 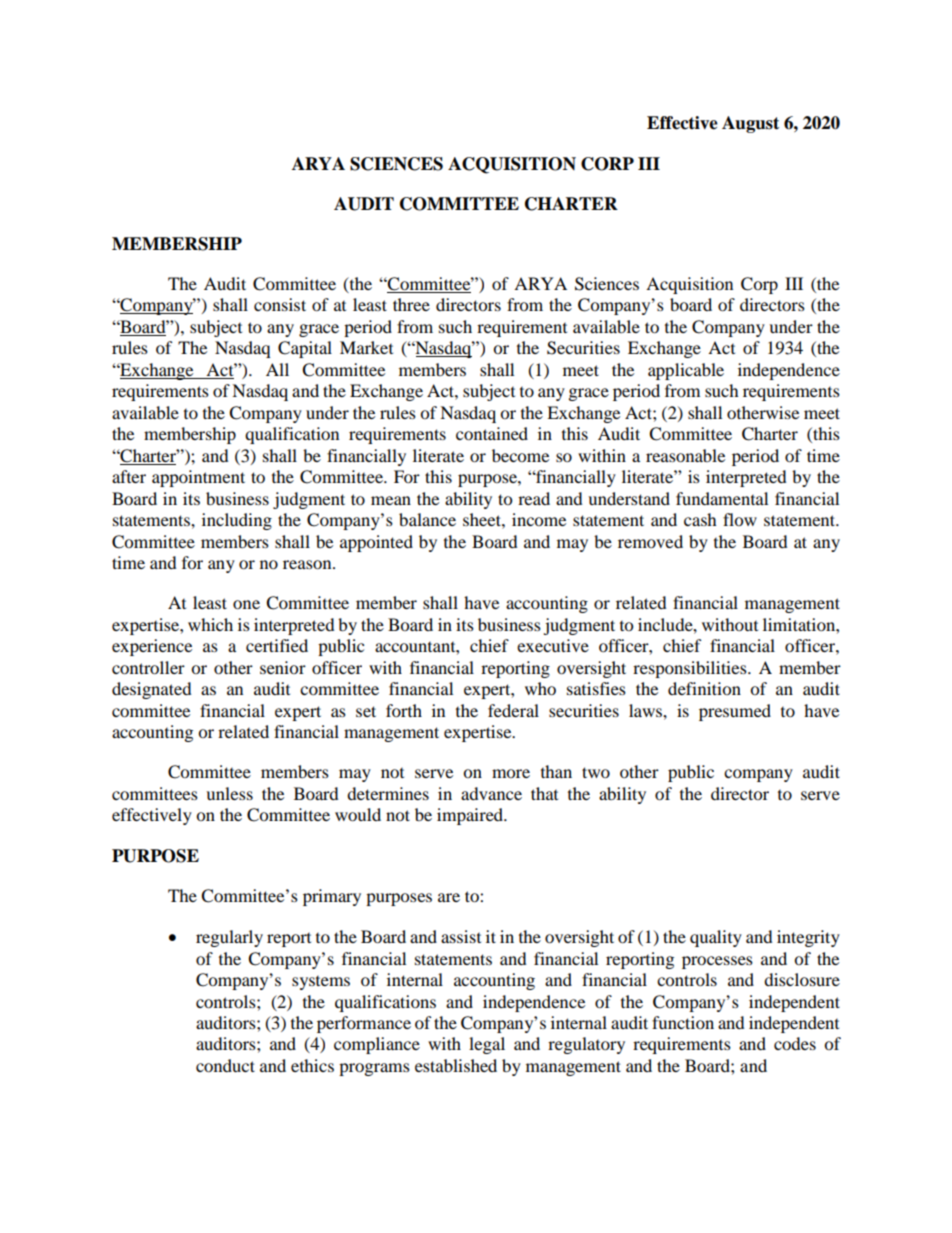 I want to click on executive, so click(x=553, y=645).
